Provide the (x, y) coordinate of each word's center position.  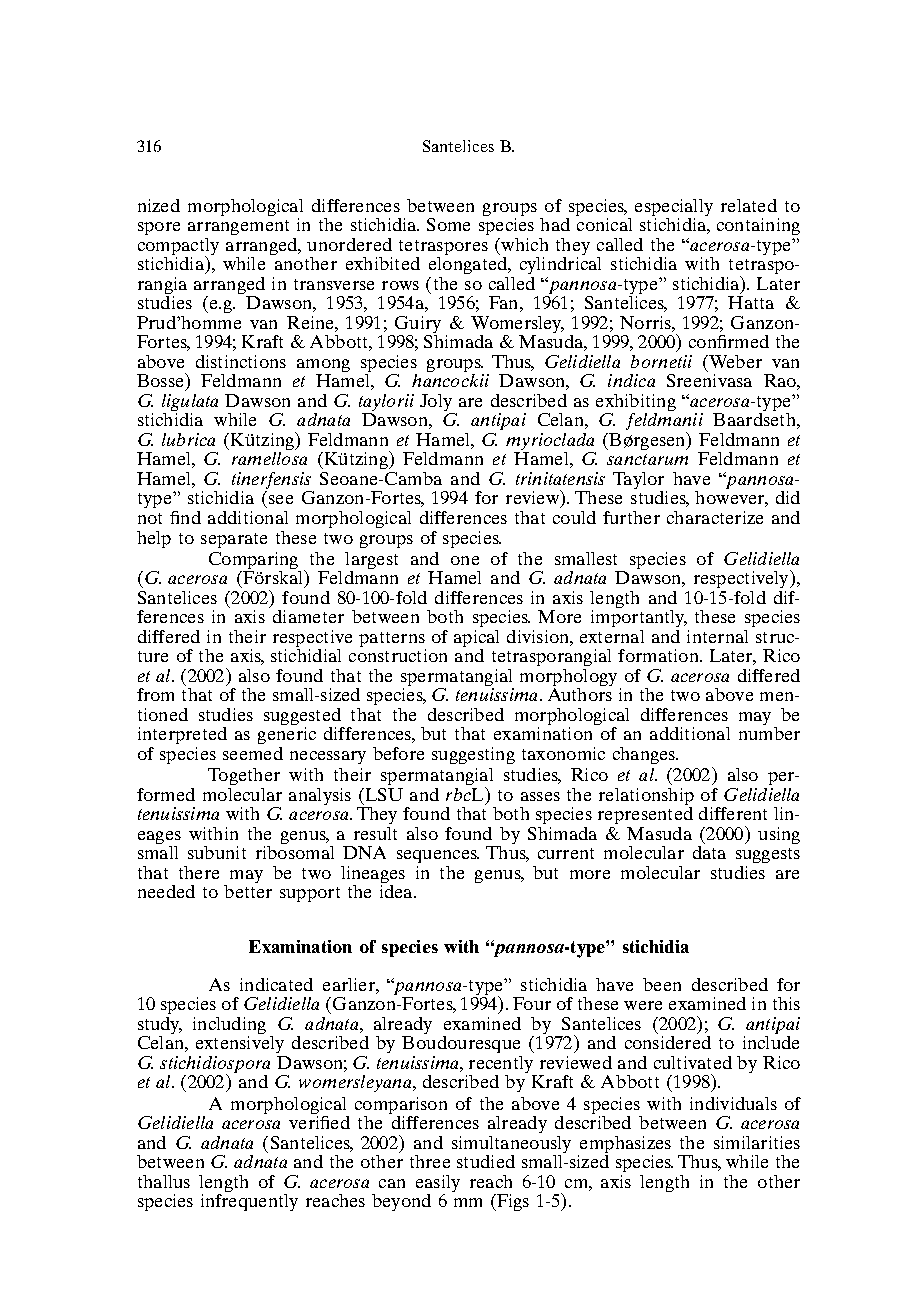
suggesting (473, 755)
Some (448, 224)
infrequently (249, 1201)
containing (758, 226)
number (769, 733)
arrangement (238, 227)
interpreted (182, 735)
